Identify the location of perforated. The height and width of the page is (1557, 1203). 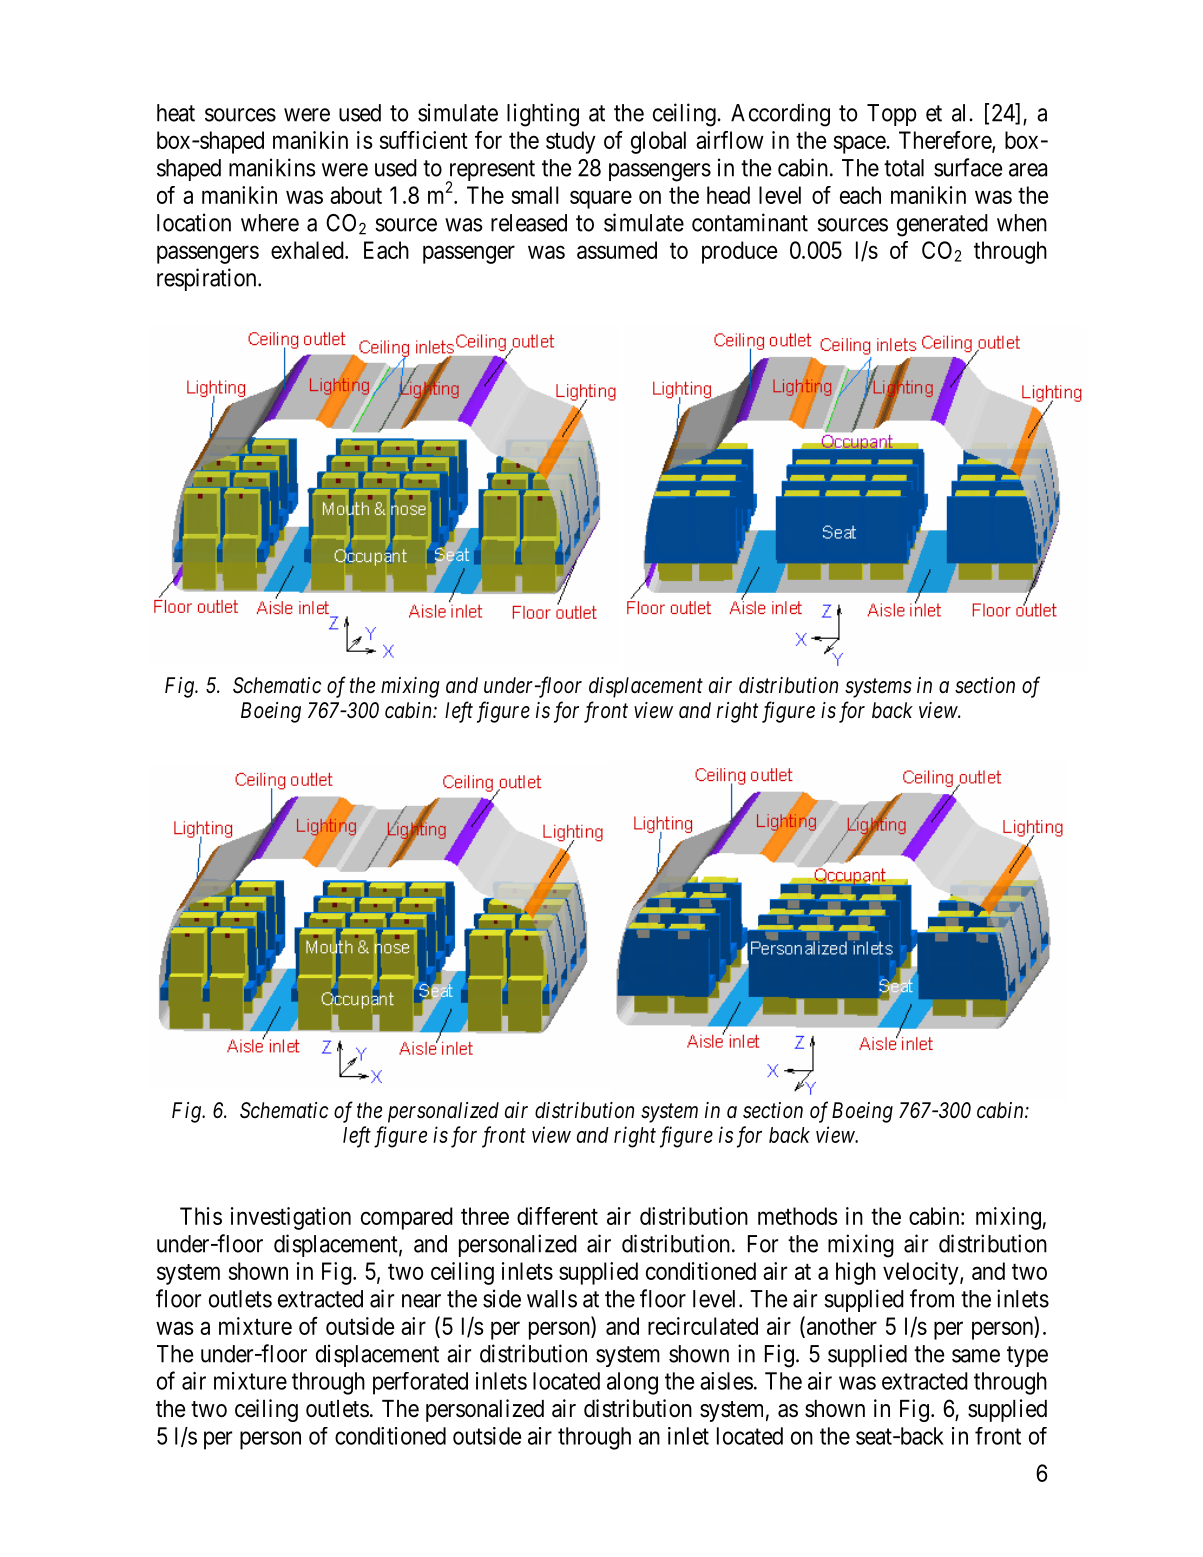
(420, 1383).
